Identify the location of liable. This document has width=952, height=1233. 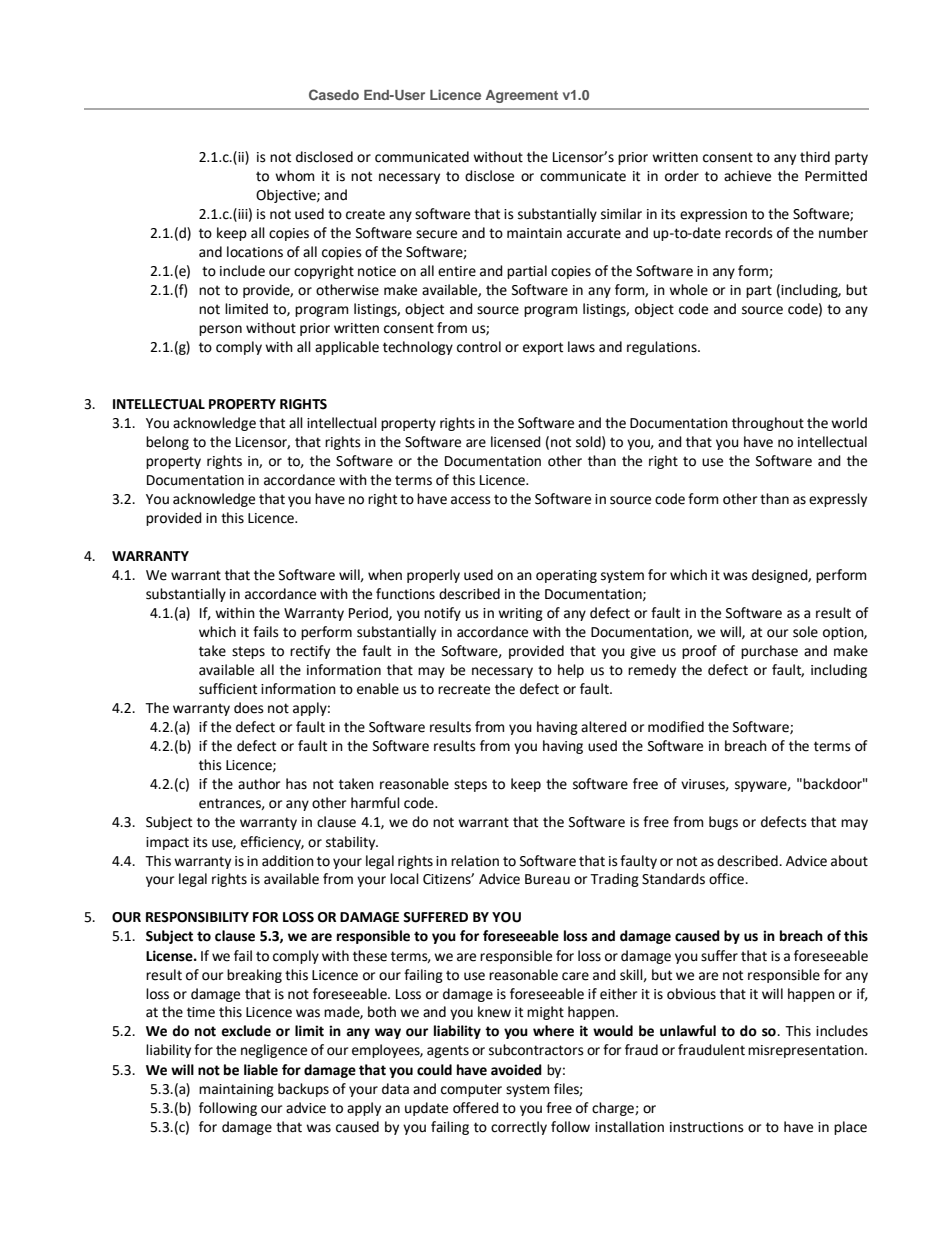
(261, 1070).
